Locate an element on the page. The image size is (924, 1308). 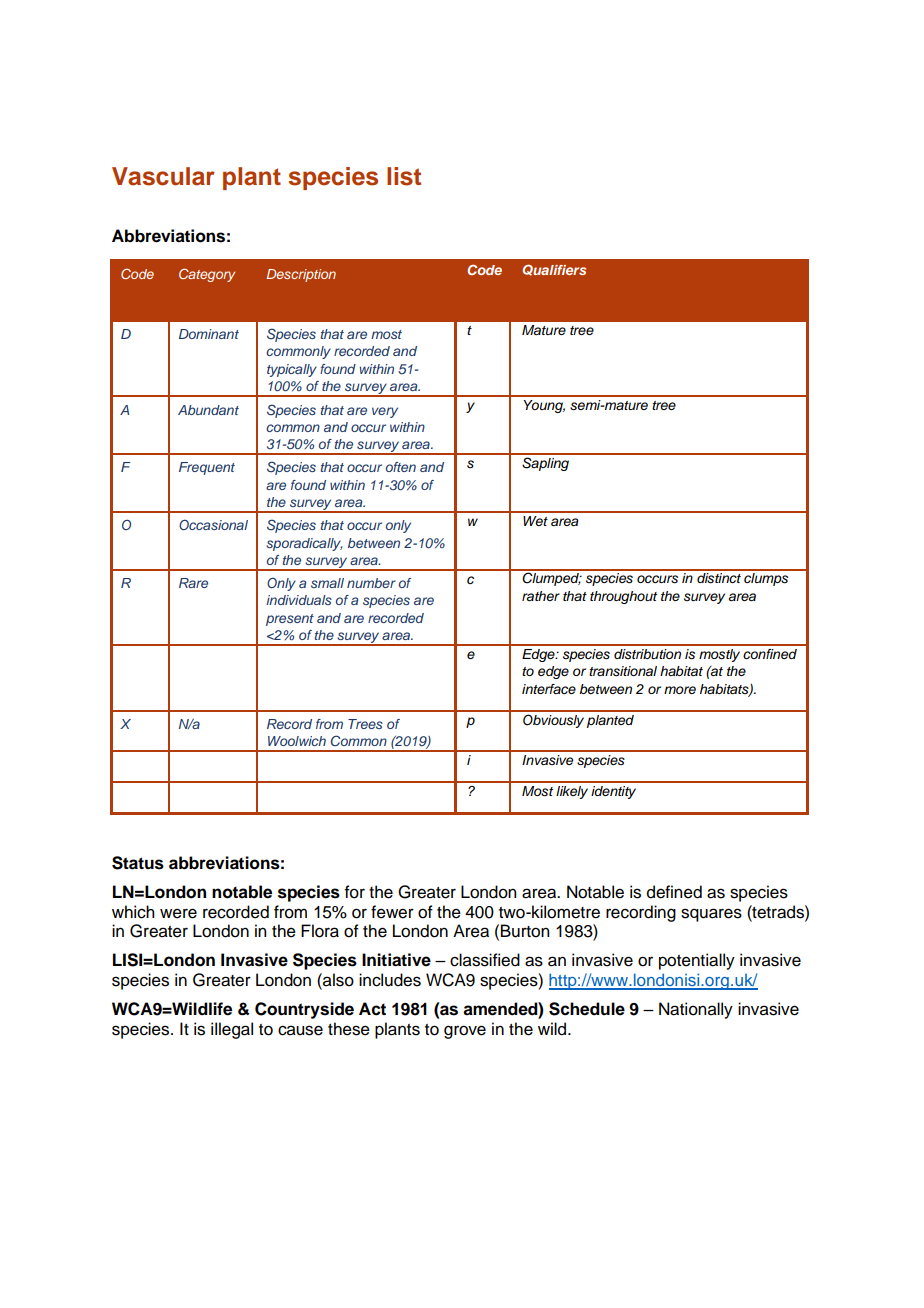
often is located at coordinates (401, 467).
